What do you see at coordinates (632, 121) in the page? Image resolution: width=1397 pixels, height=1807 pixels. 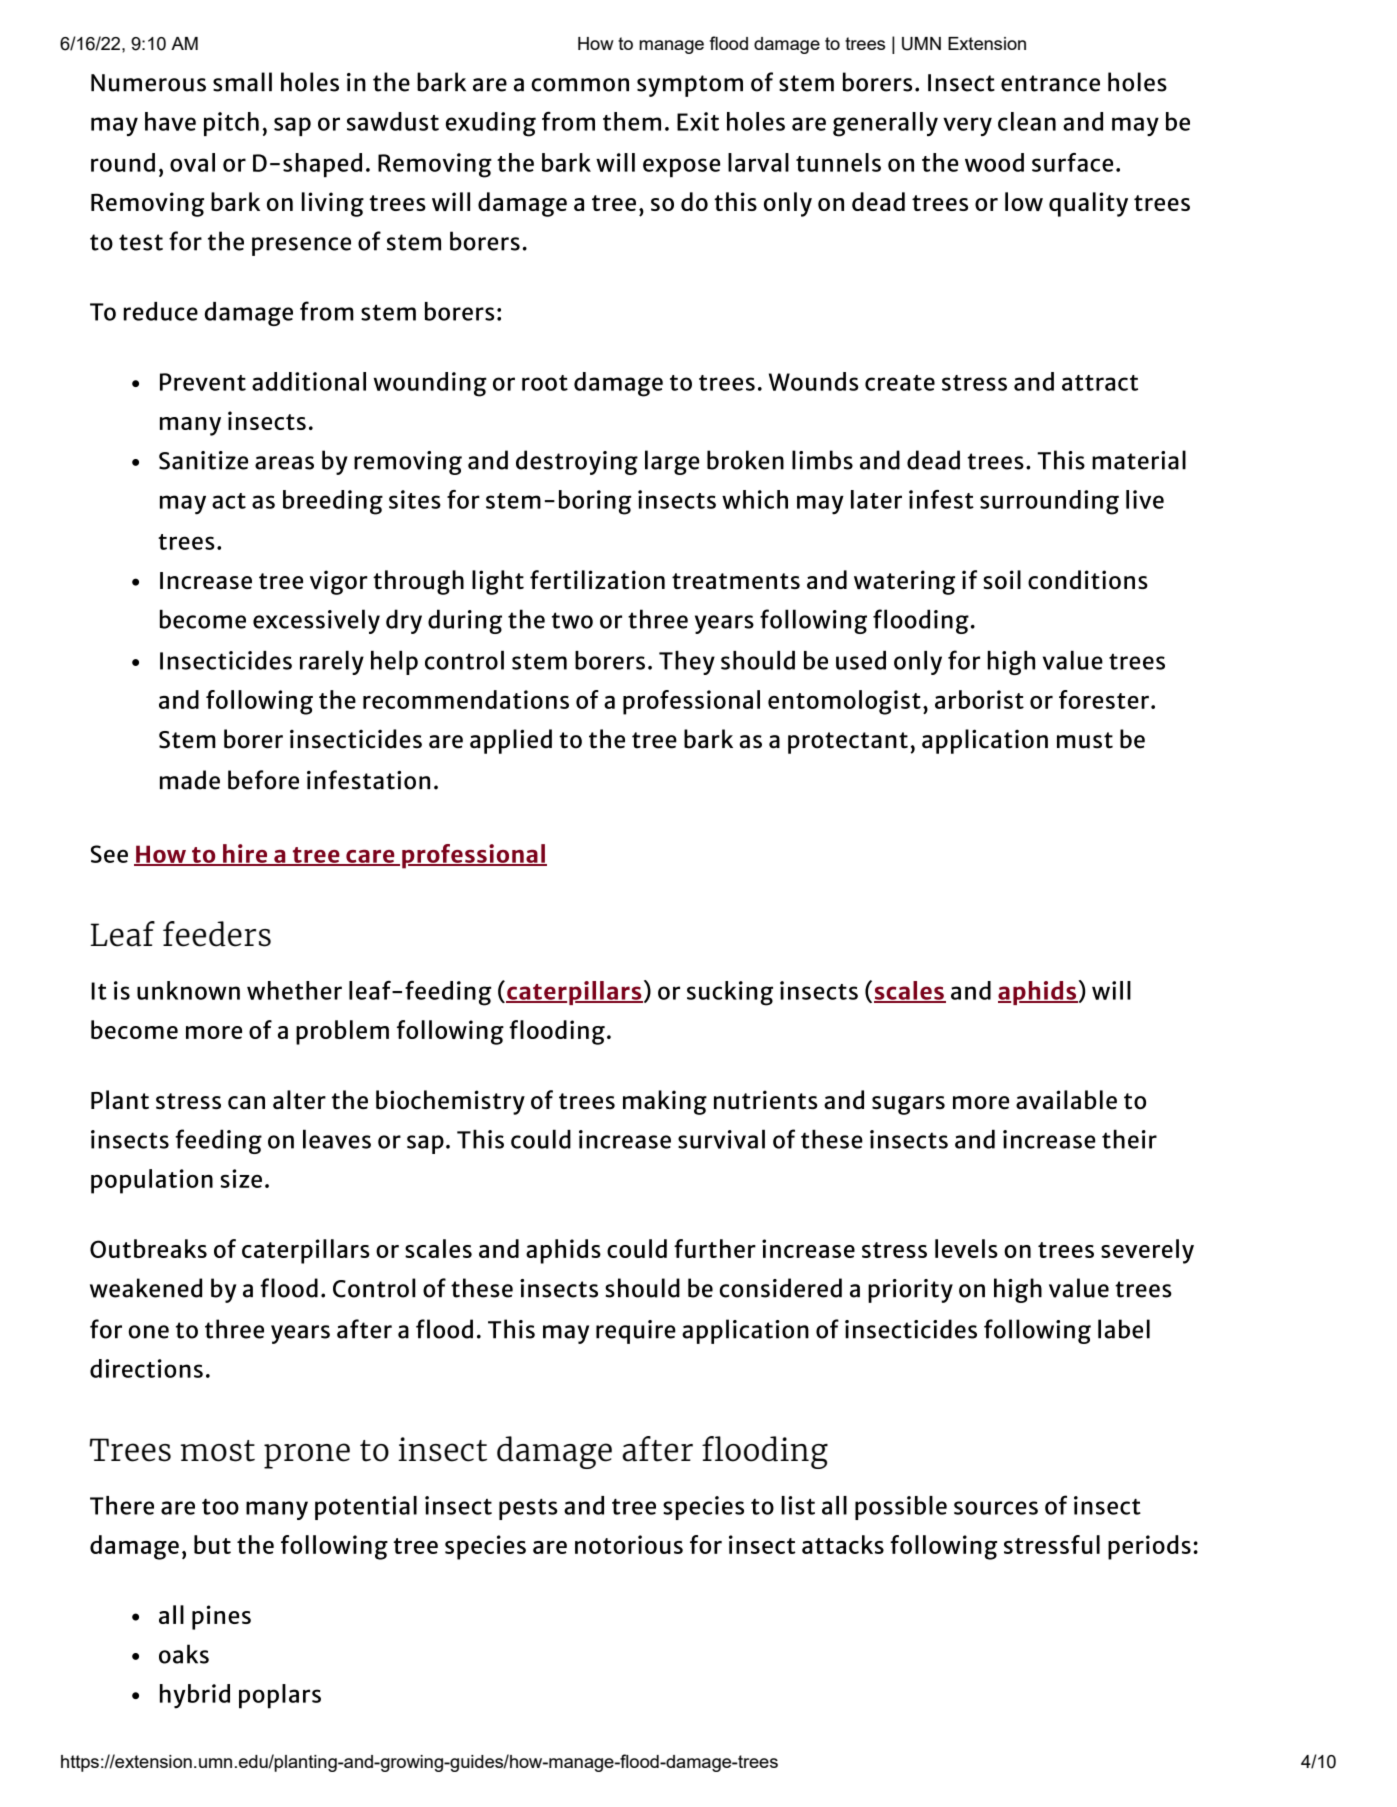 I see `them` at bounding box center [632, 121].
